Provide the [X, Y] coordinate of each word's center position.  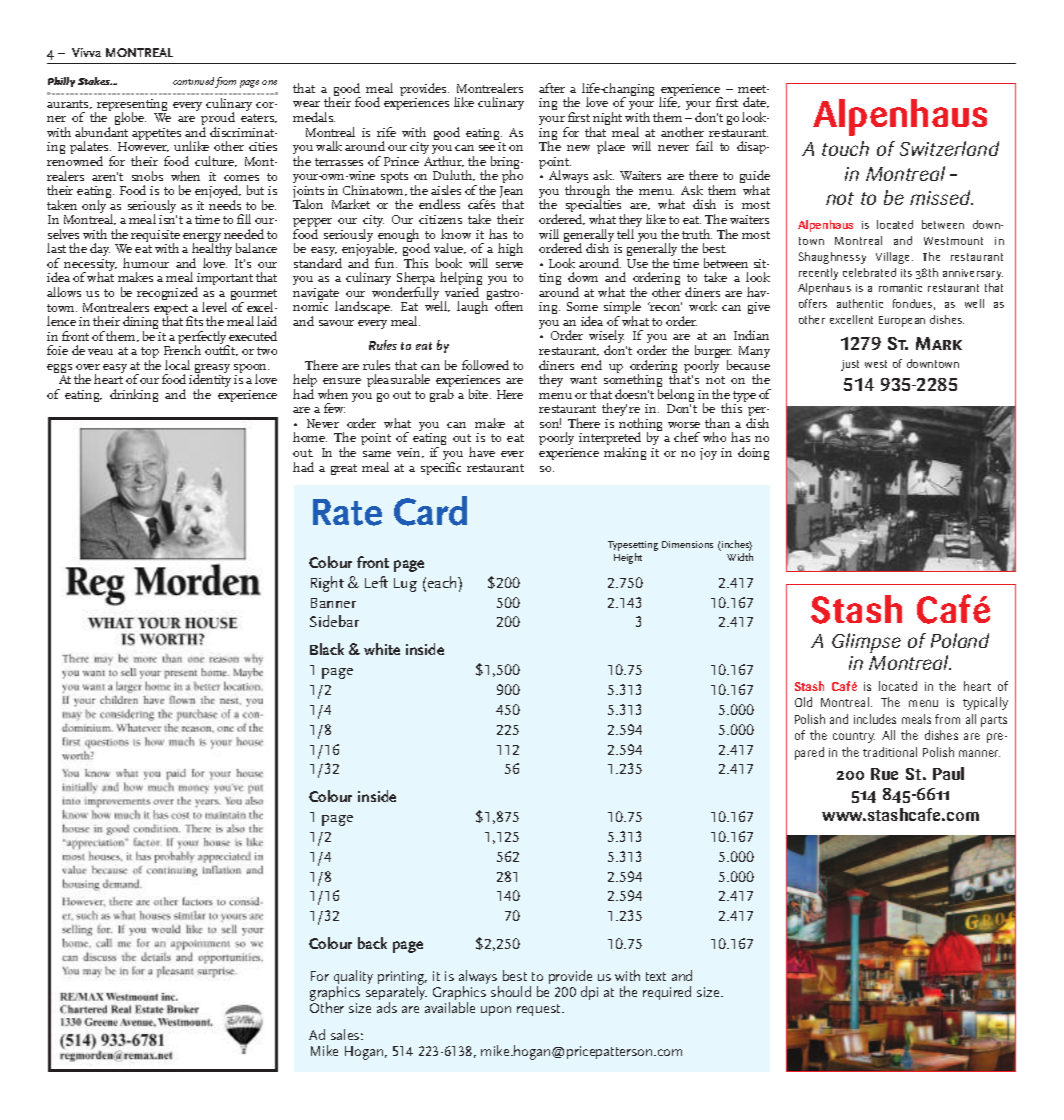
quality [353, 979]
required [667, 993]
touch [845, 148]
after [552, 88]
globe [130, 118]
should [511, 991]
